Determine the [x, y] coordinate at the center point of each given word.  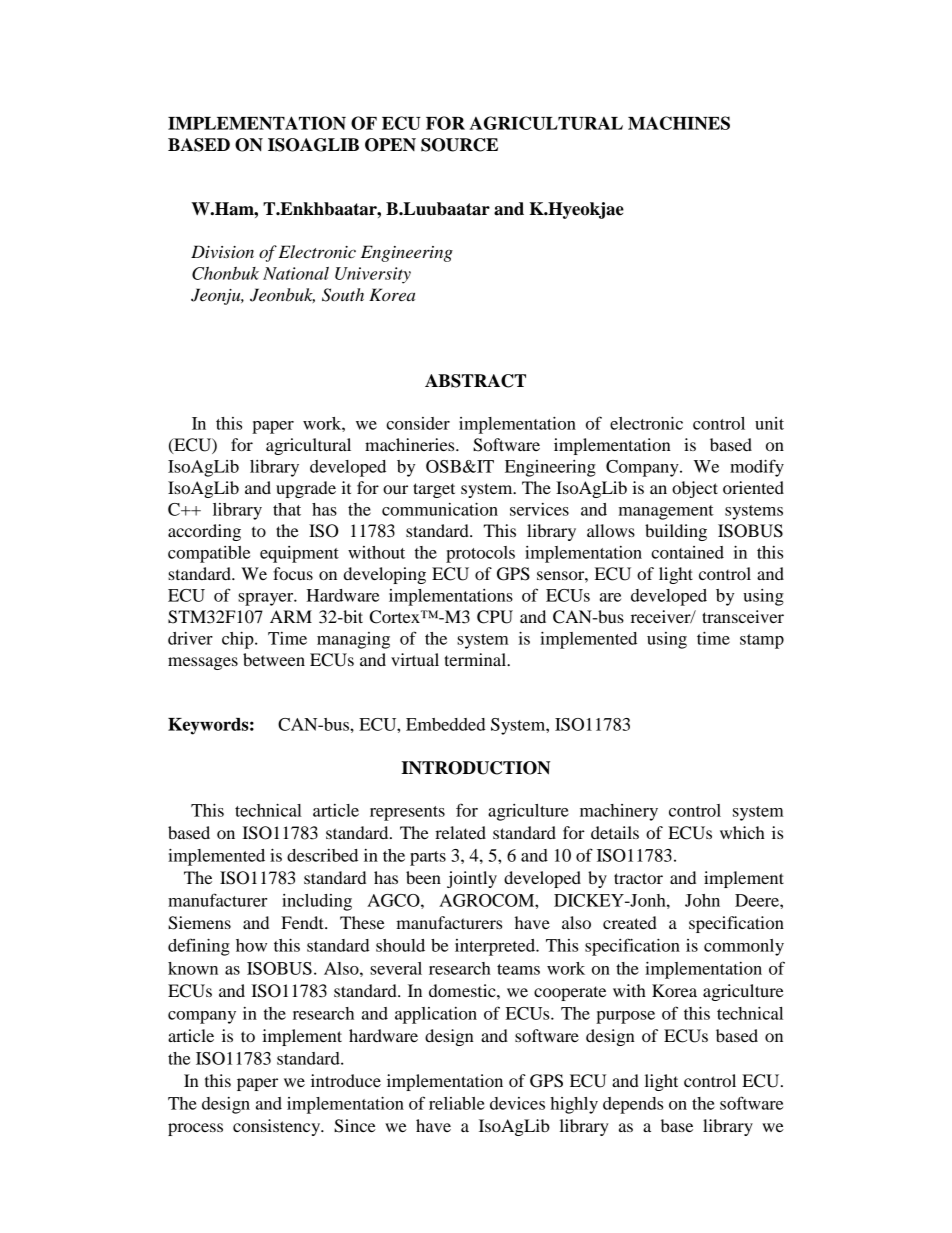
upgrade [306, 489]
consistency [278, 1127]
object [695, 489]
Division [222, 251]
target [434, 490]
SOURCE [459, 145]
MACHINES [679, 123]
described [322, 855]
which [742, 832]
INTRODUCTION [475, 768]
